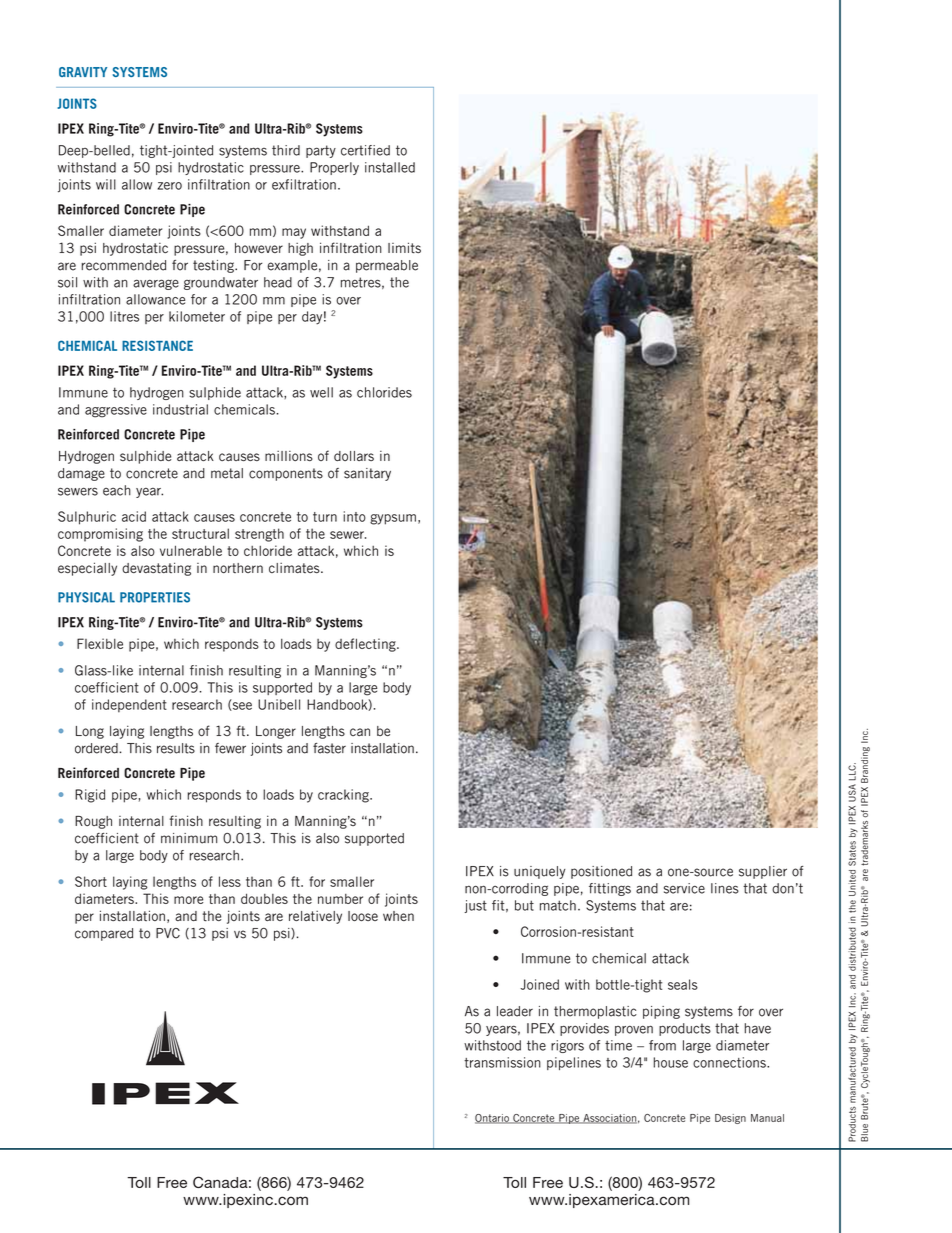 The height and width of the screenshot is (1233, 952). Describe the element at coordinates (344, 796) in the screenshot. I see `cracking` at that location.
